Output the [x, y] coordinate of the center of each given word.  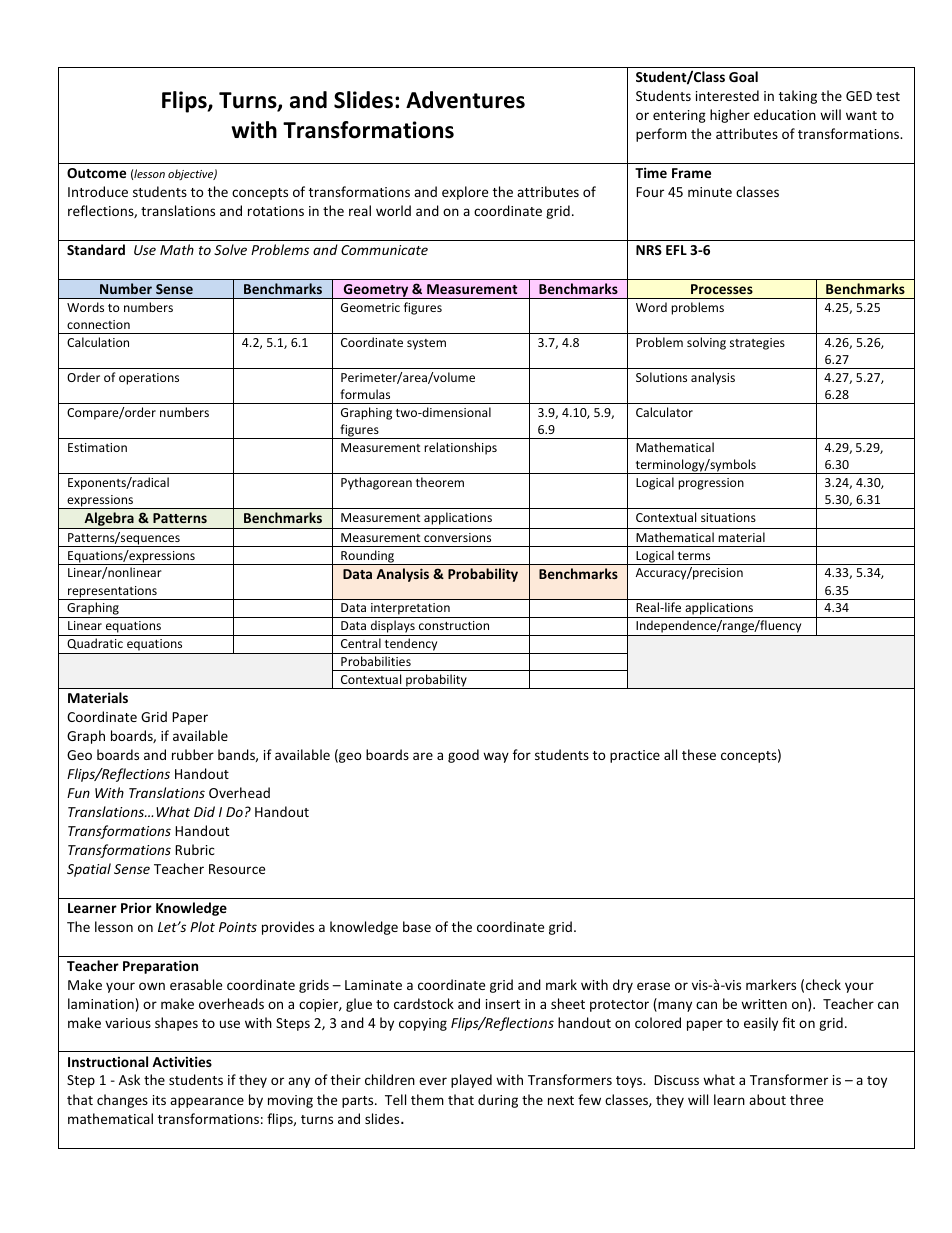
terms [694, 556]
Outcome [96, 173]
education [785, 114]
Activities [182, 1061]
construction [454, 625]
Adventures [465, 100]
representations [112, 593]
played [471, 1081]
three [806, 1099]
